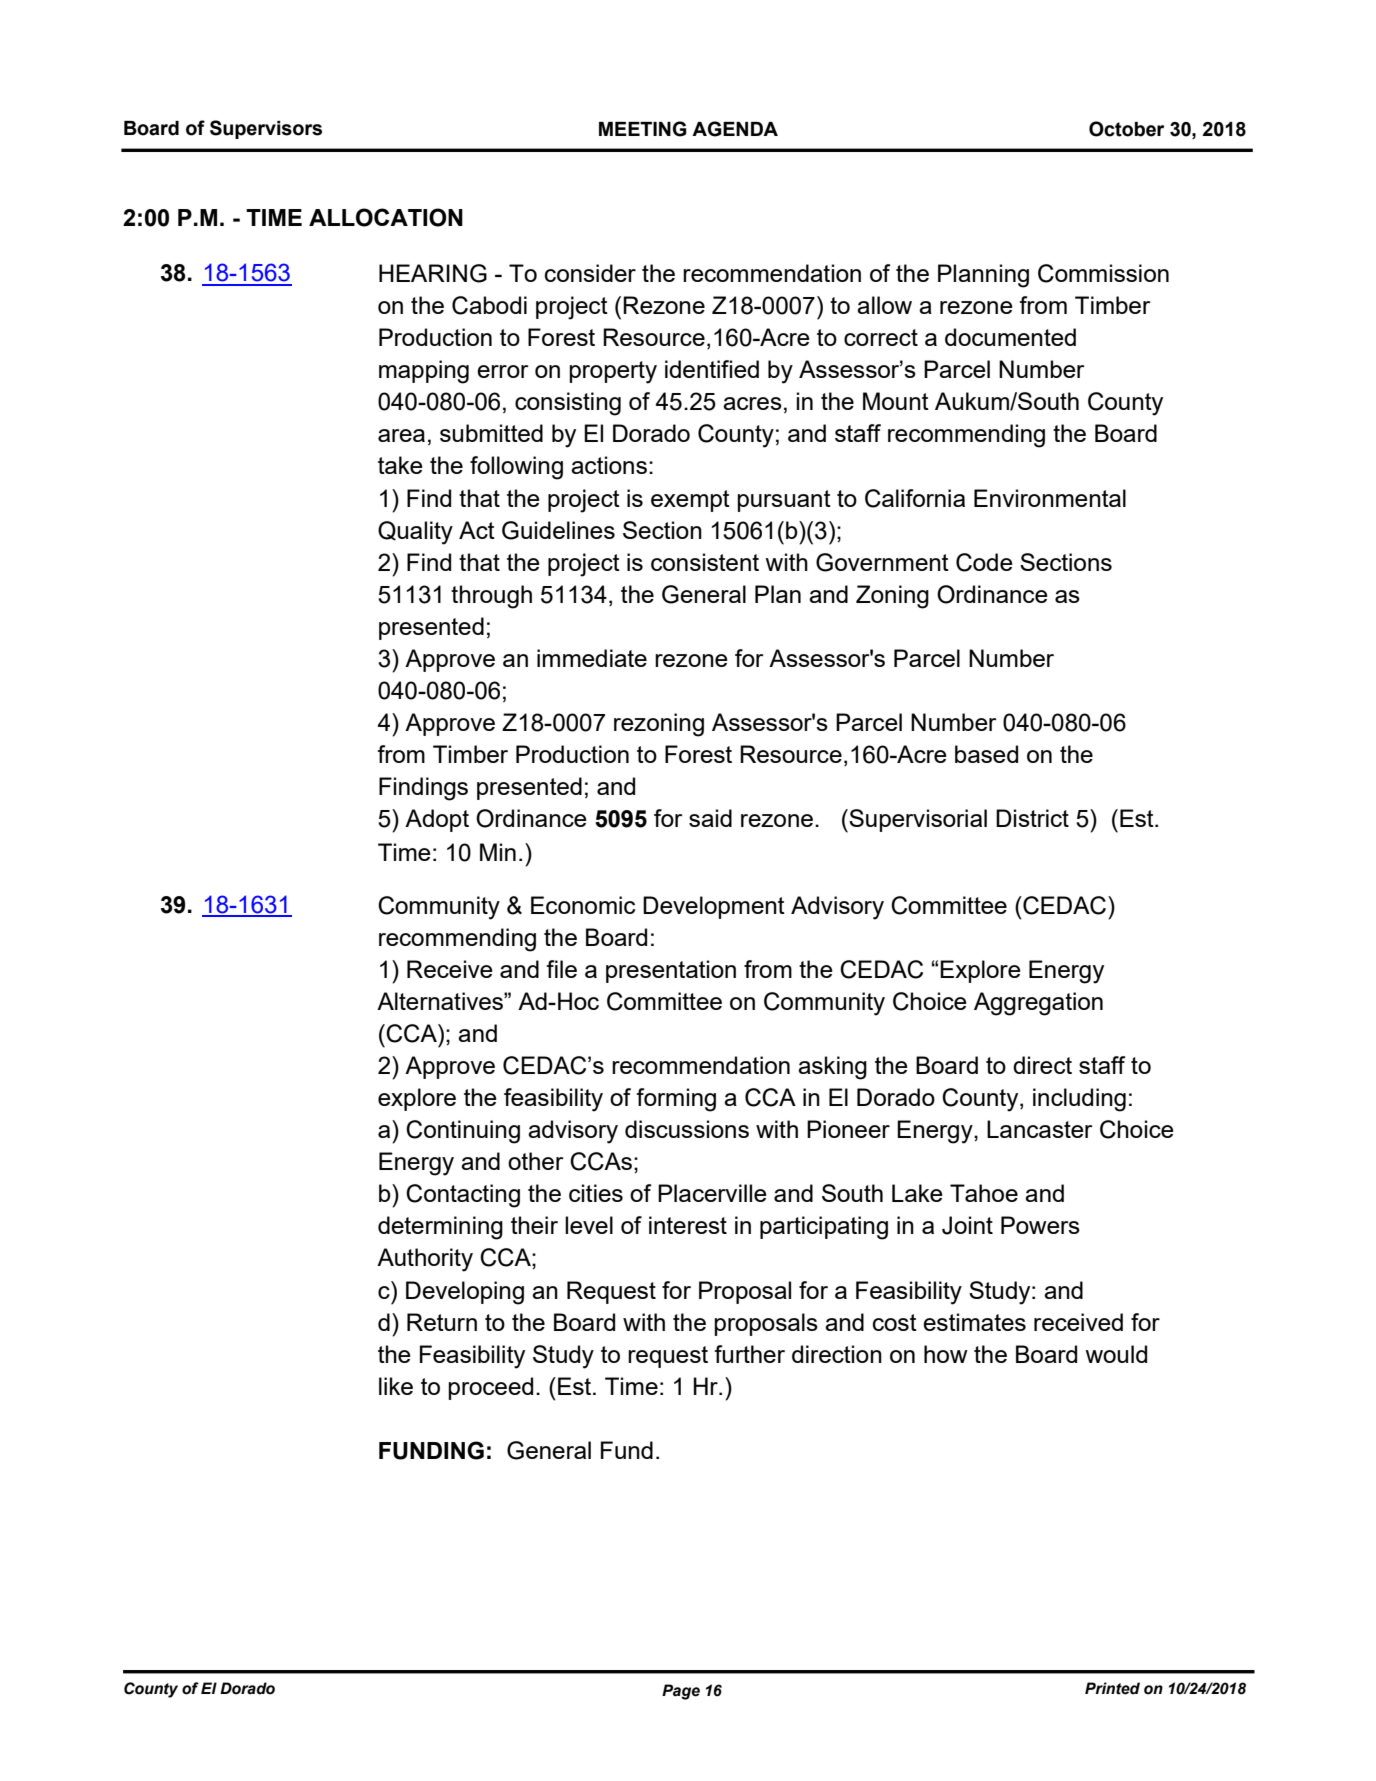  What do you see at coordinates (463, 1132) in the screenshot?
I see `Continuing` at bounding box center [463, 1132].
